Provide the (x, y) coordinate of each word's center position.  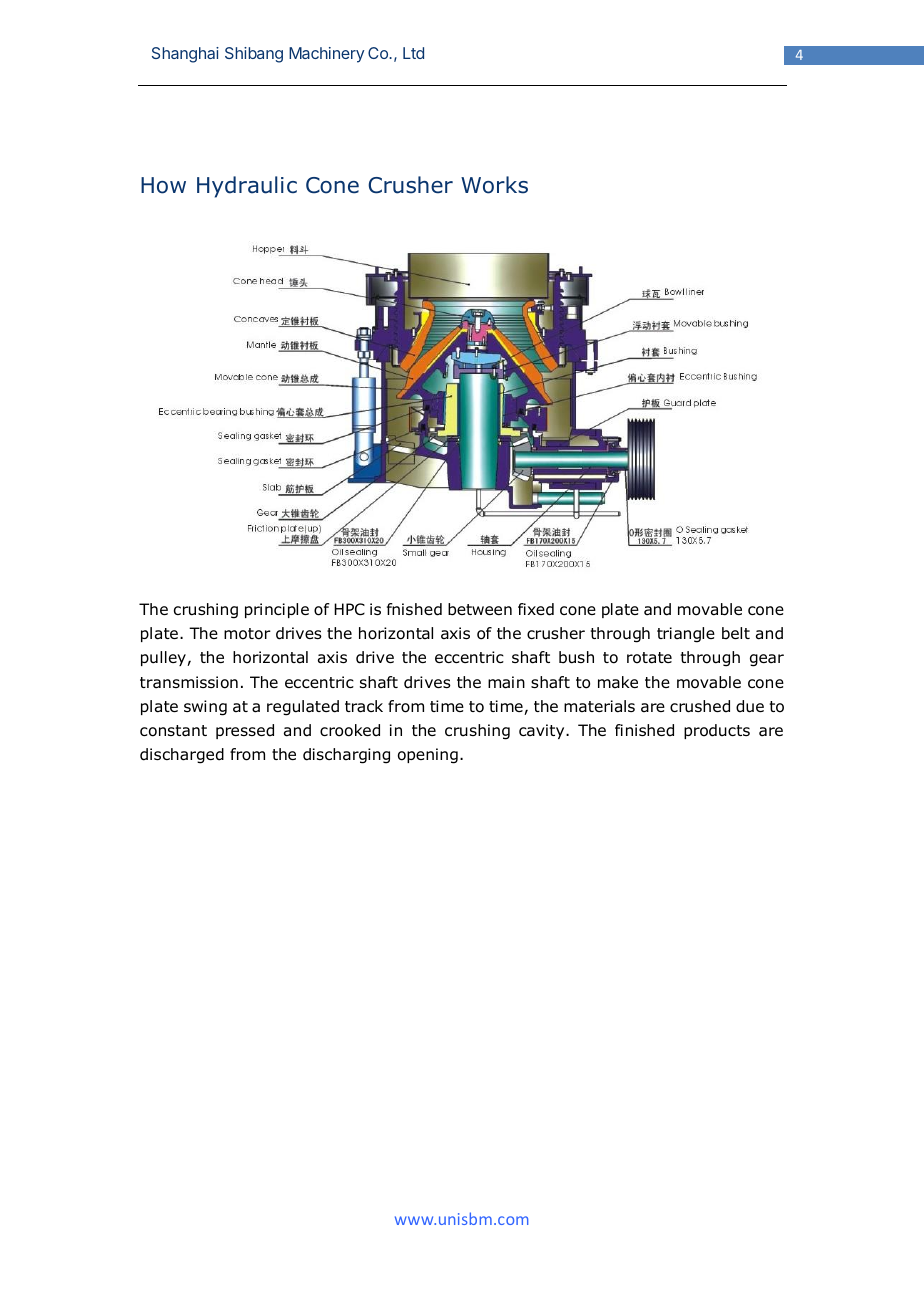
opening (428, 756)
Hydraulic (247, 187)
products (717, 731)
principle (277, 610)
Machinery (326, 55)
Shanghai (185, 55)
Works (494, 185)
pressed (245, 731)
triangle (686, 635)
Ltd (413, 53)
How (163, 185)
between (480, 609)
